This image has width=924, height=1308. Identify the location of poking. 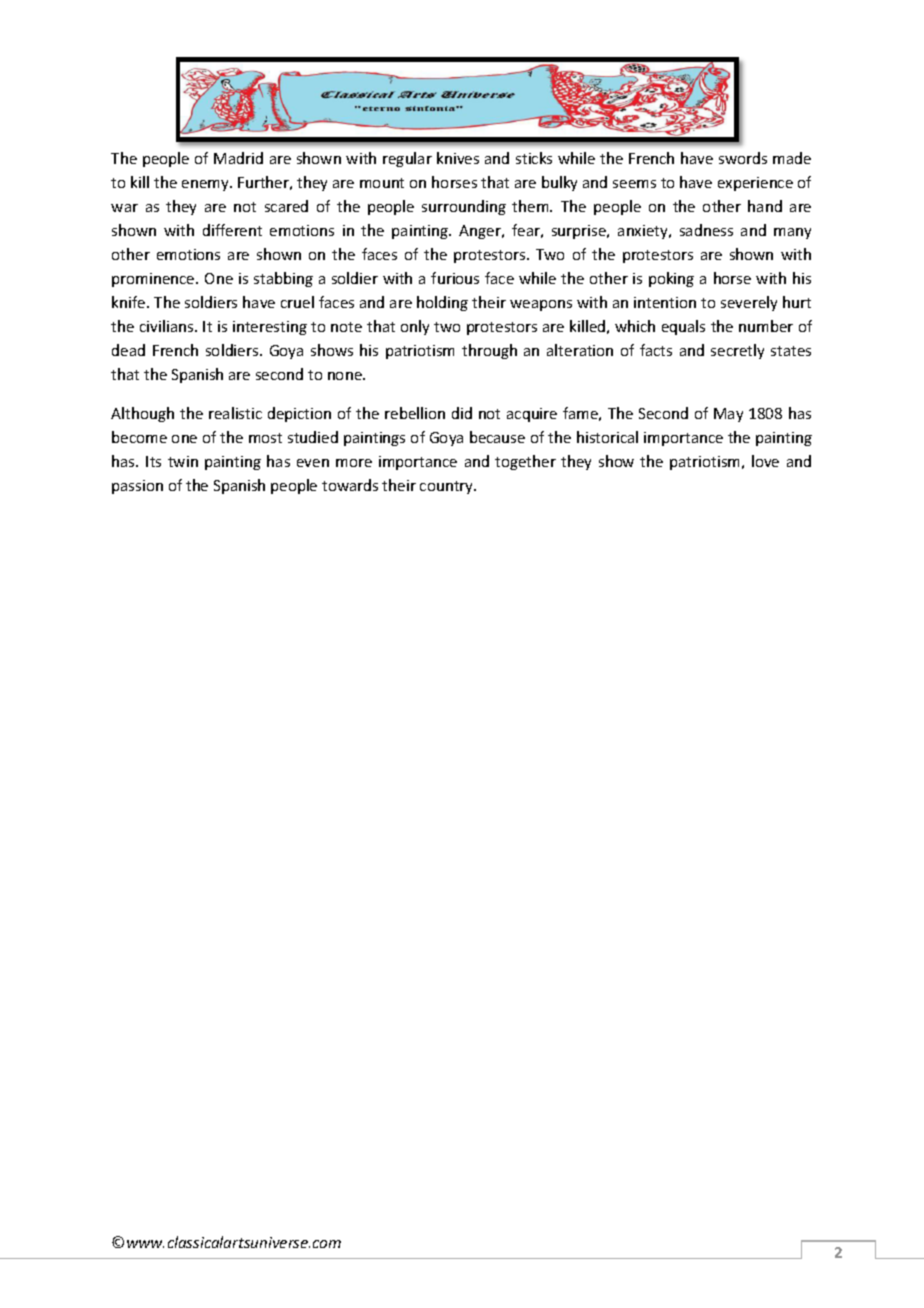
(671, 279).
